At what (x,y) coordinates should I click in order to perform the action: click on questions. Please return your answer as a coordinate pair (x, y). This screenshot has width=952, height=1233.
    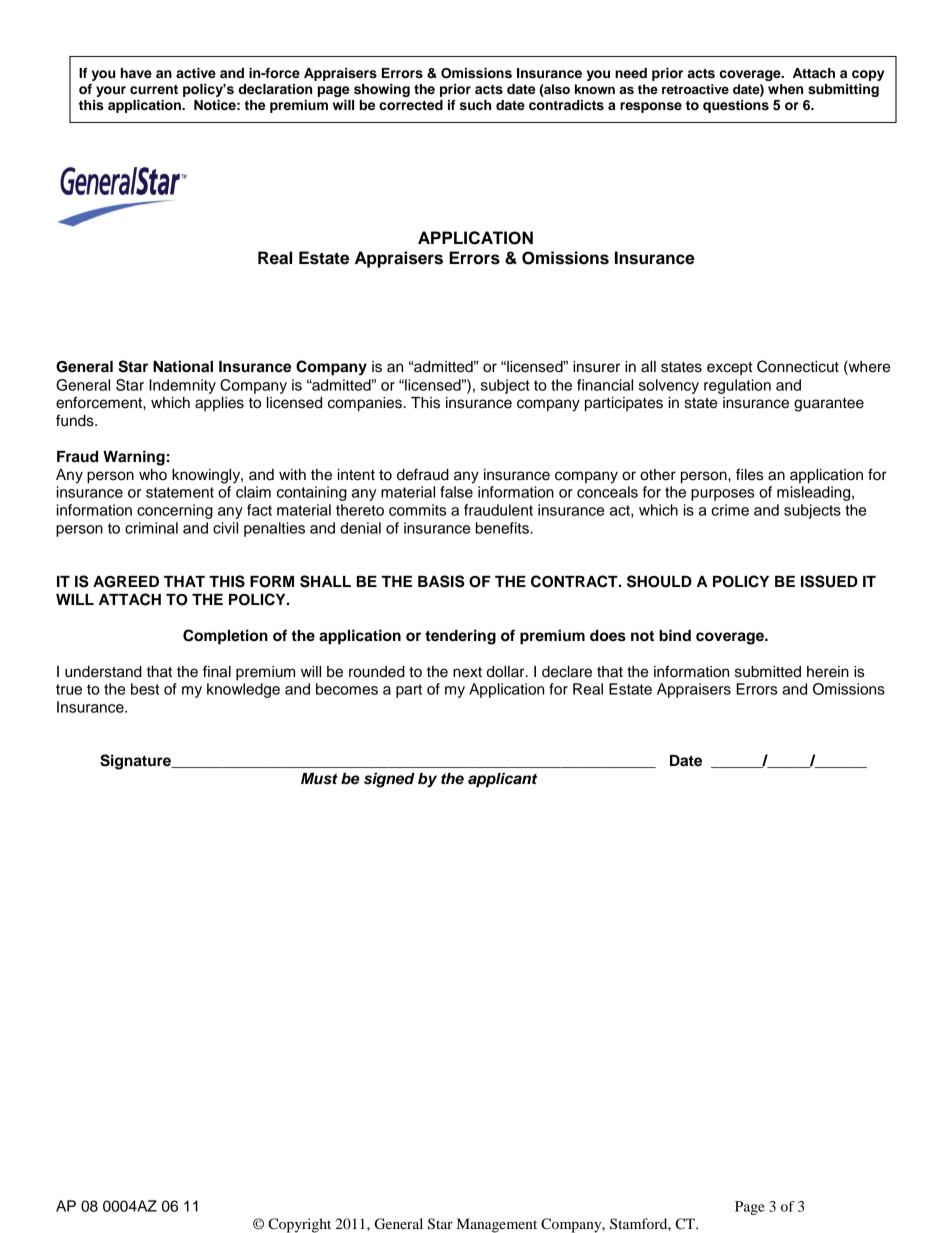
    Looking at the image, I should click on (736, 106).
